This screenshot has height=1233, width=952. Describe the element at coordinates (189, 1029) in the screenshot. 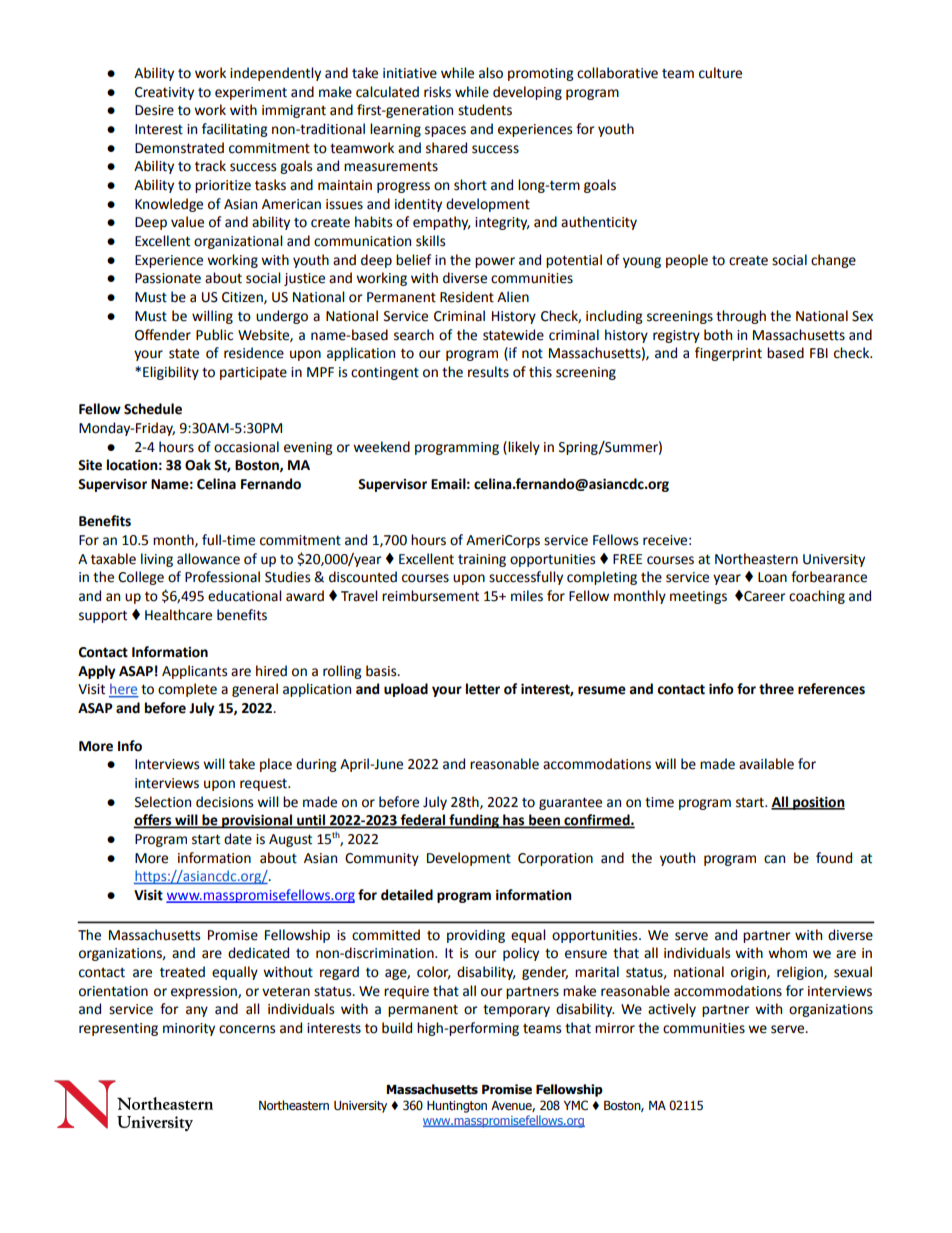

I see `minority` at that location.
